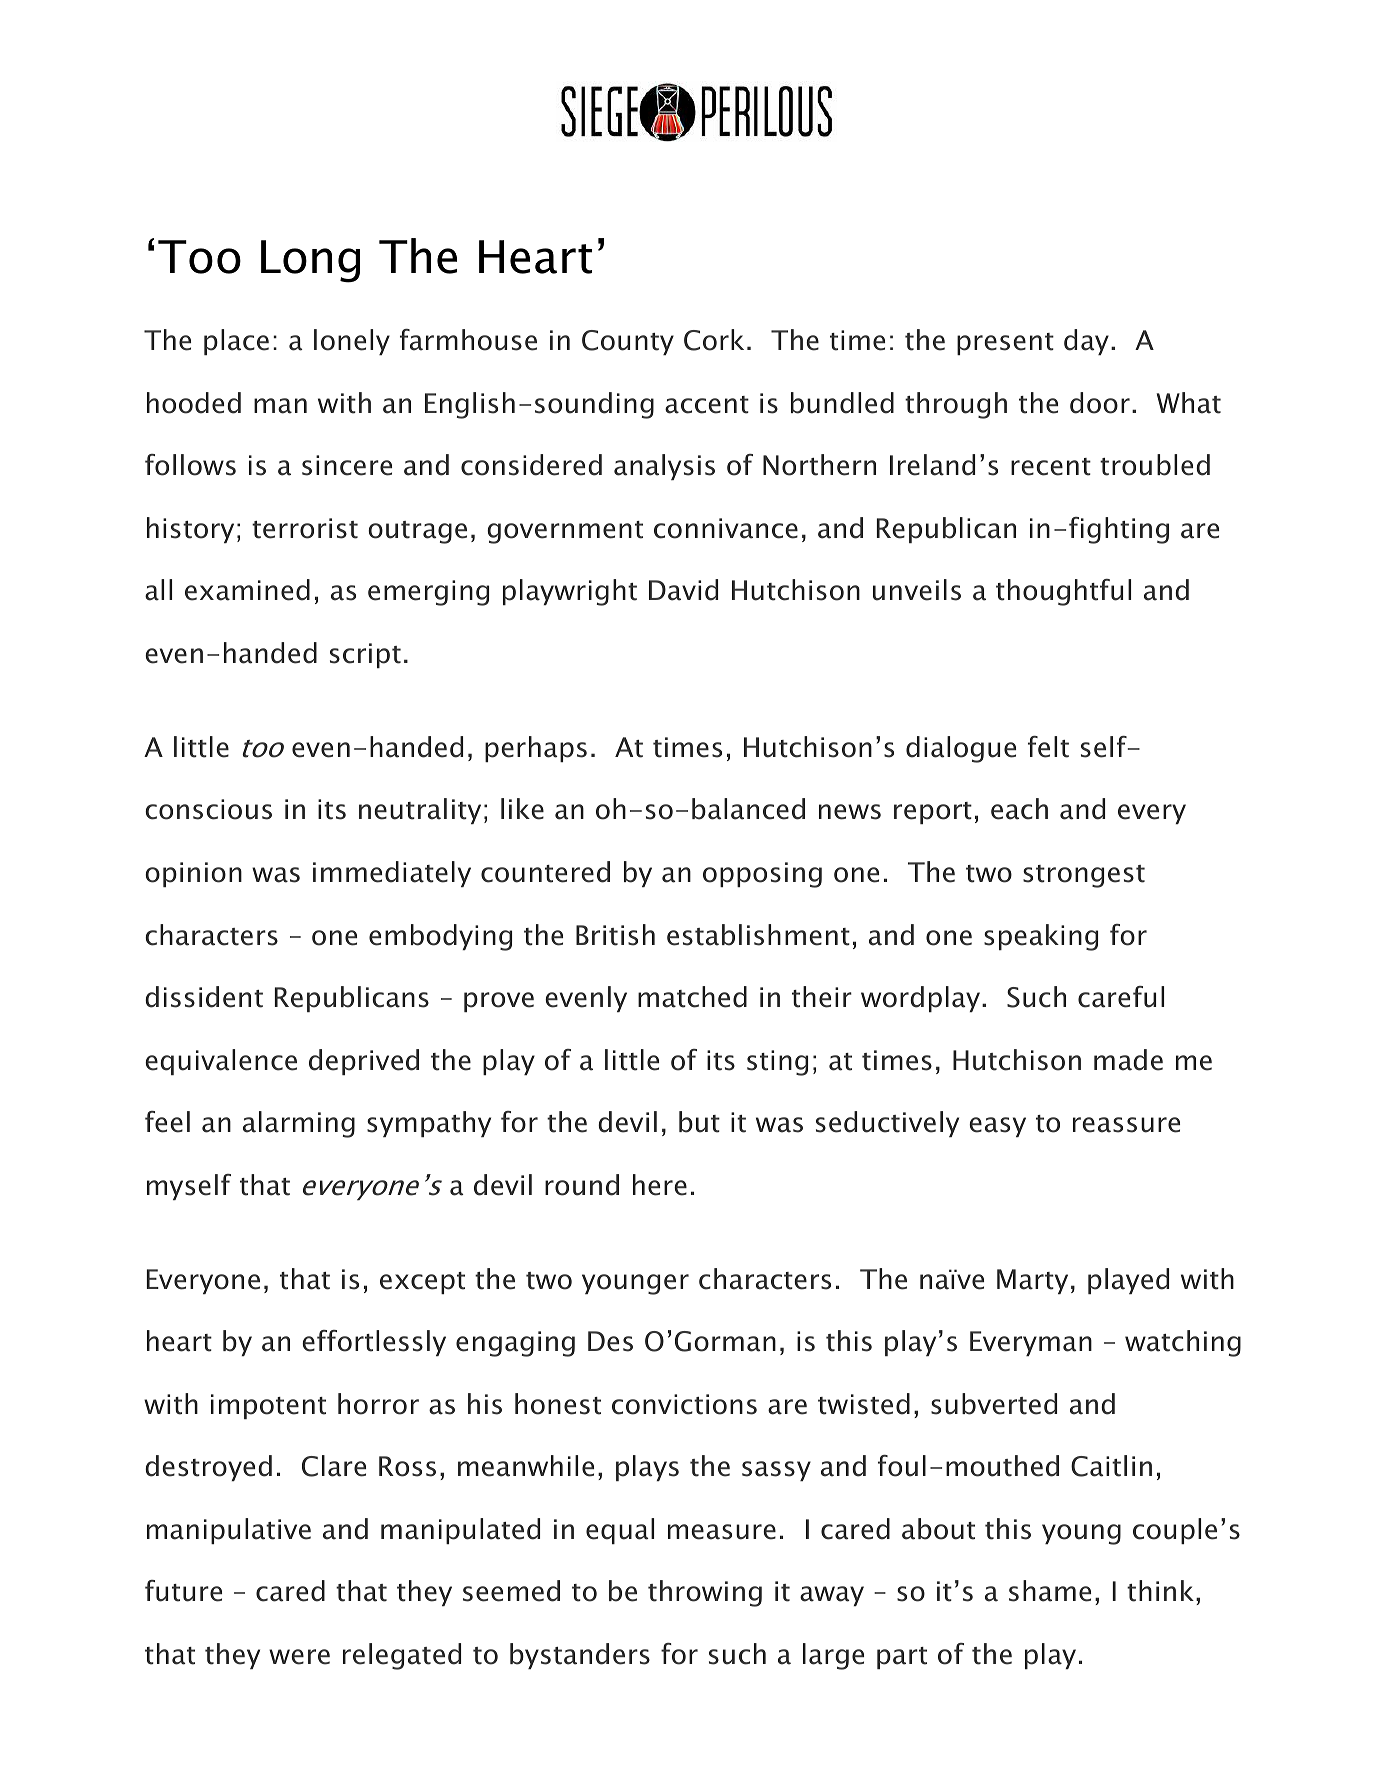 This image has width=1383, height=1790. What do you see at coordinates (660, 1185) in the image?
I see `here` at bounding box center [660, 1185].
